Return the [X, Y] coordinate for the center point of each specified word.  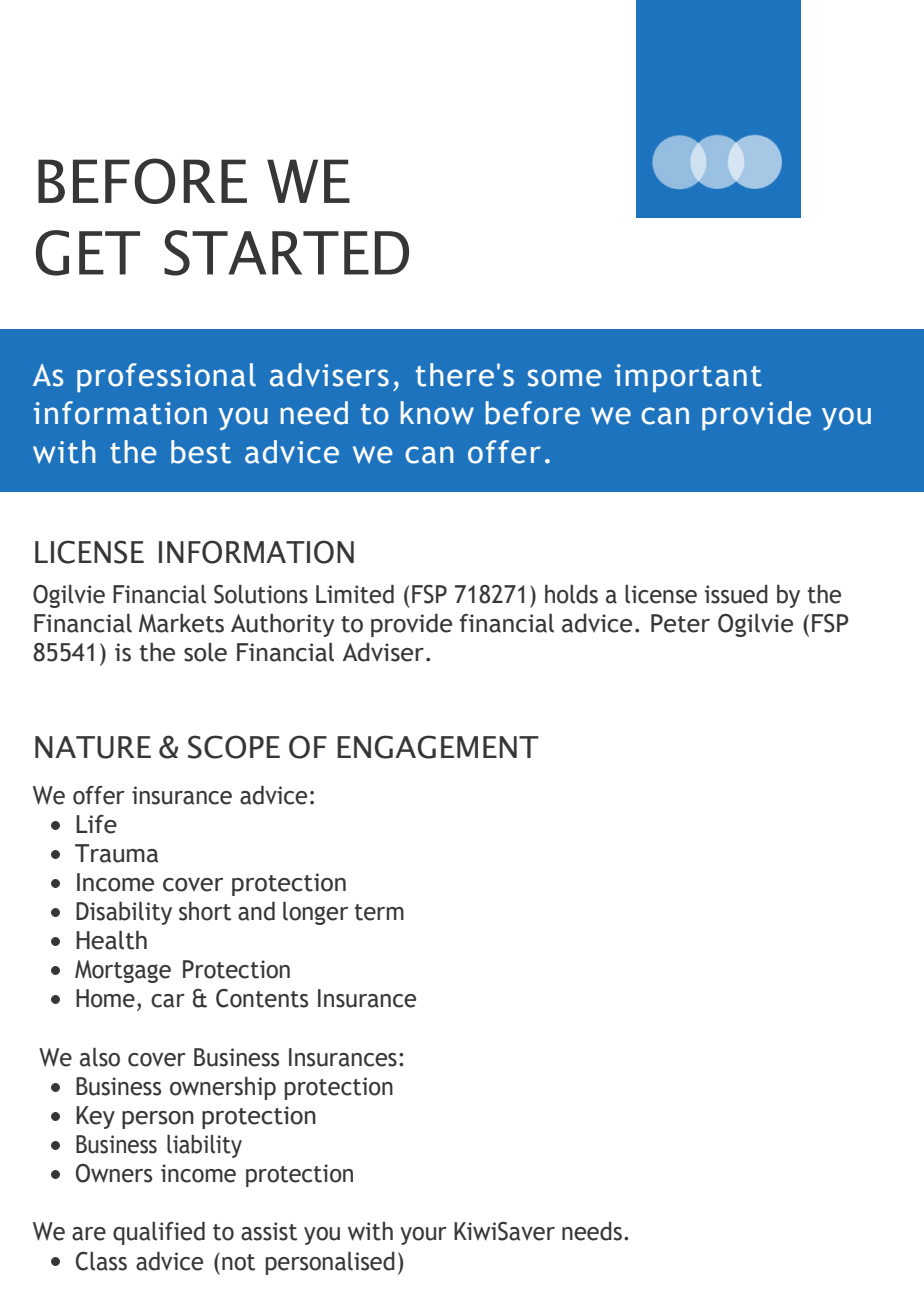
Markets [181, 623]
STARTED [286, 253]
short [205, 911]
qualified [159, 1233]
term [379, 912]
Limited [355, 594]
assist [269, 1231]
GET [88, 253]
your [423, 1236]
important [688, 378]
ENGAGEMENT [438, 747]
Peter [680, 623]
